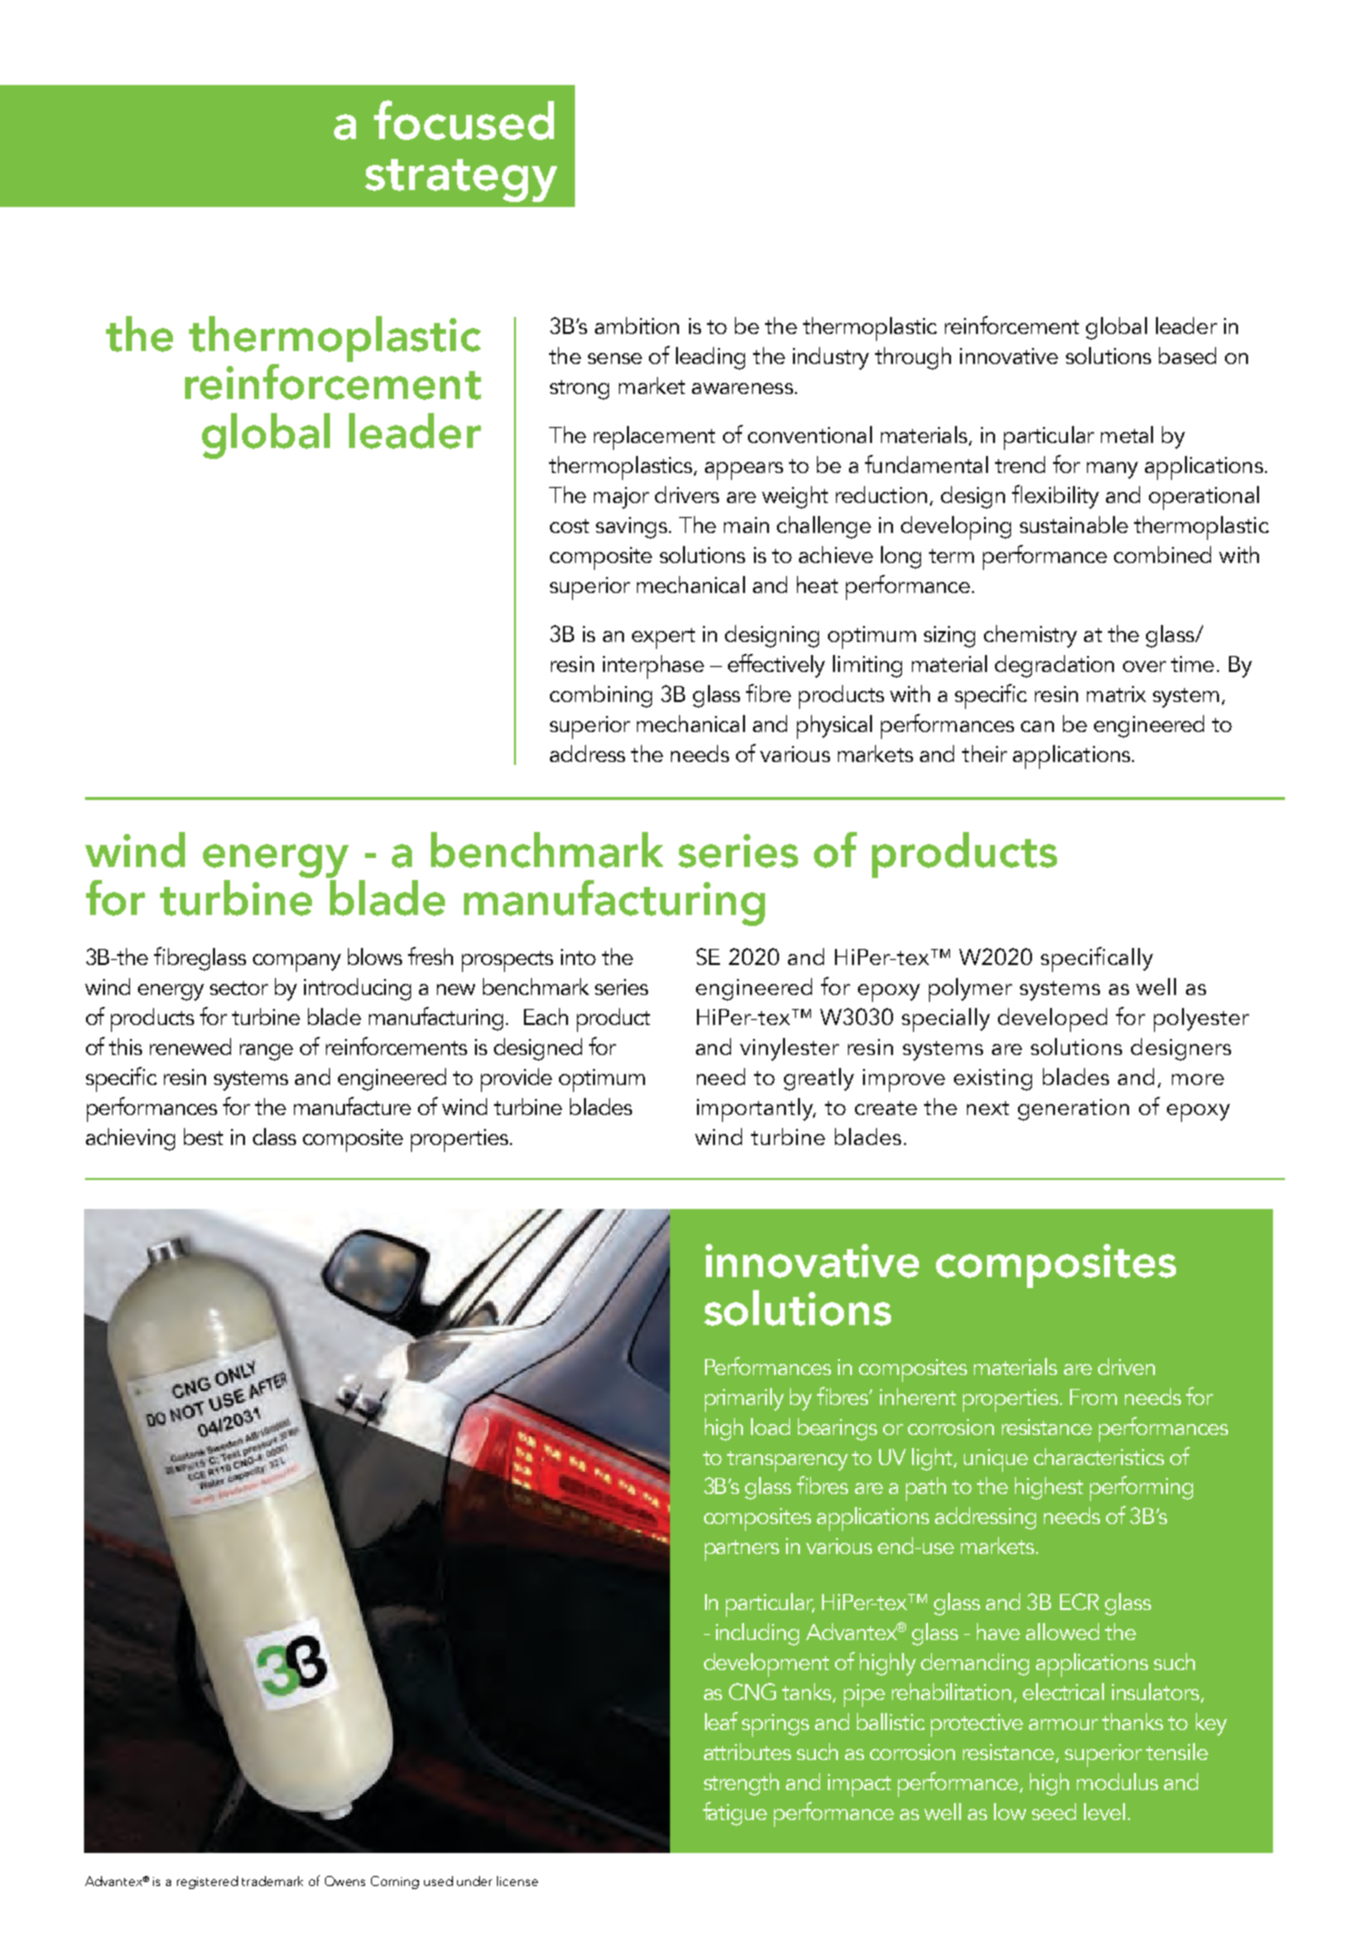 The image size is (1370, 1937). What do you see at coordinates (744, 1400) in the document?
I see `primarily` at bounding box center [744, 1400].
